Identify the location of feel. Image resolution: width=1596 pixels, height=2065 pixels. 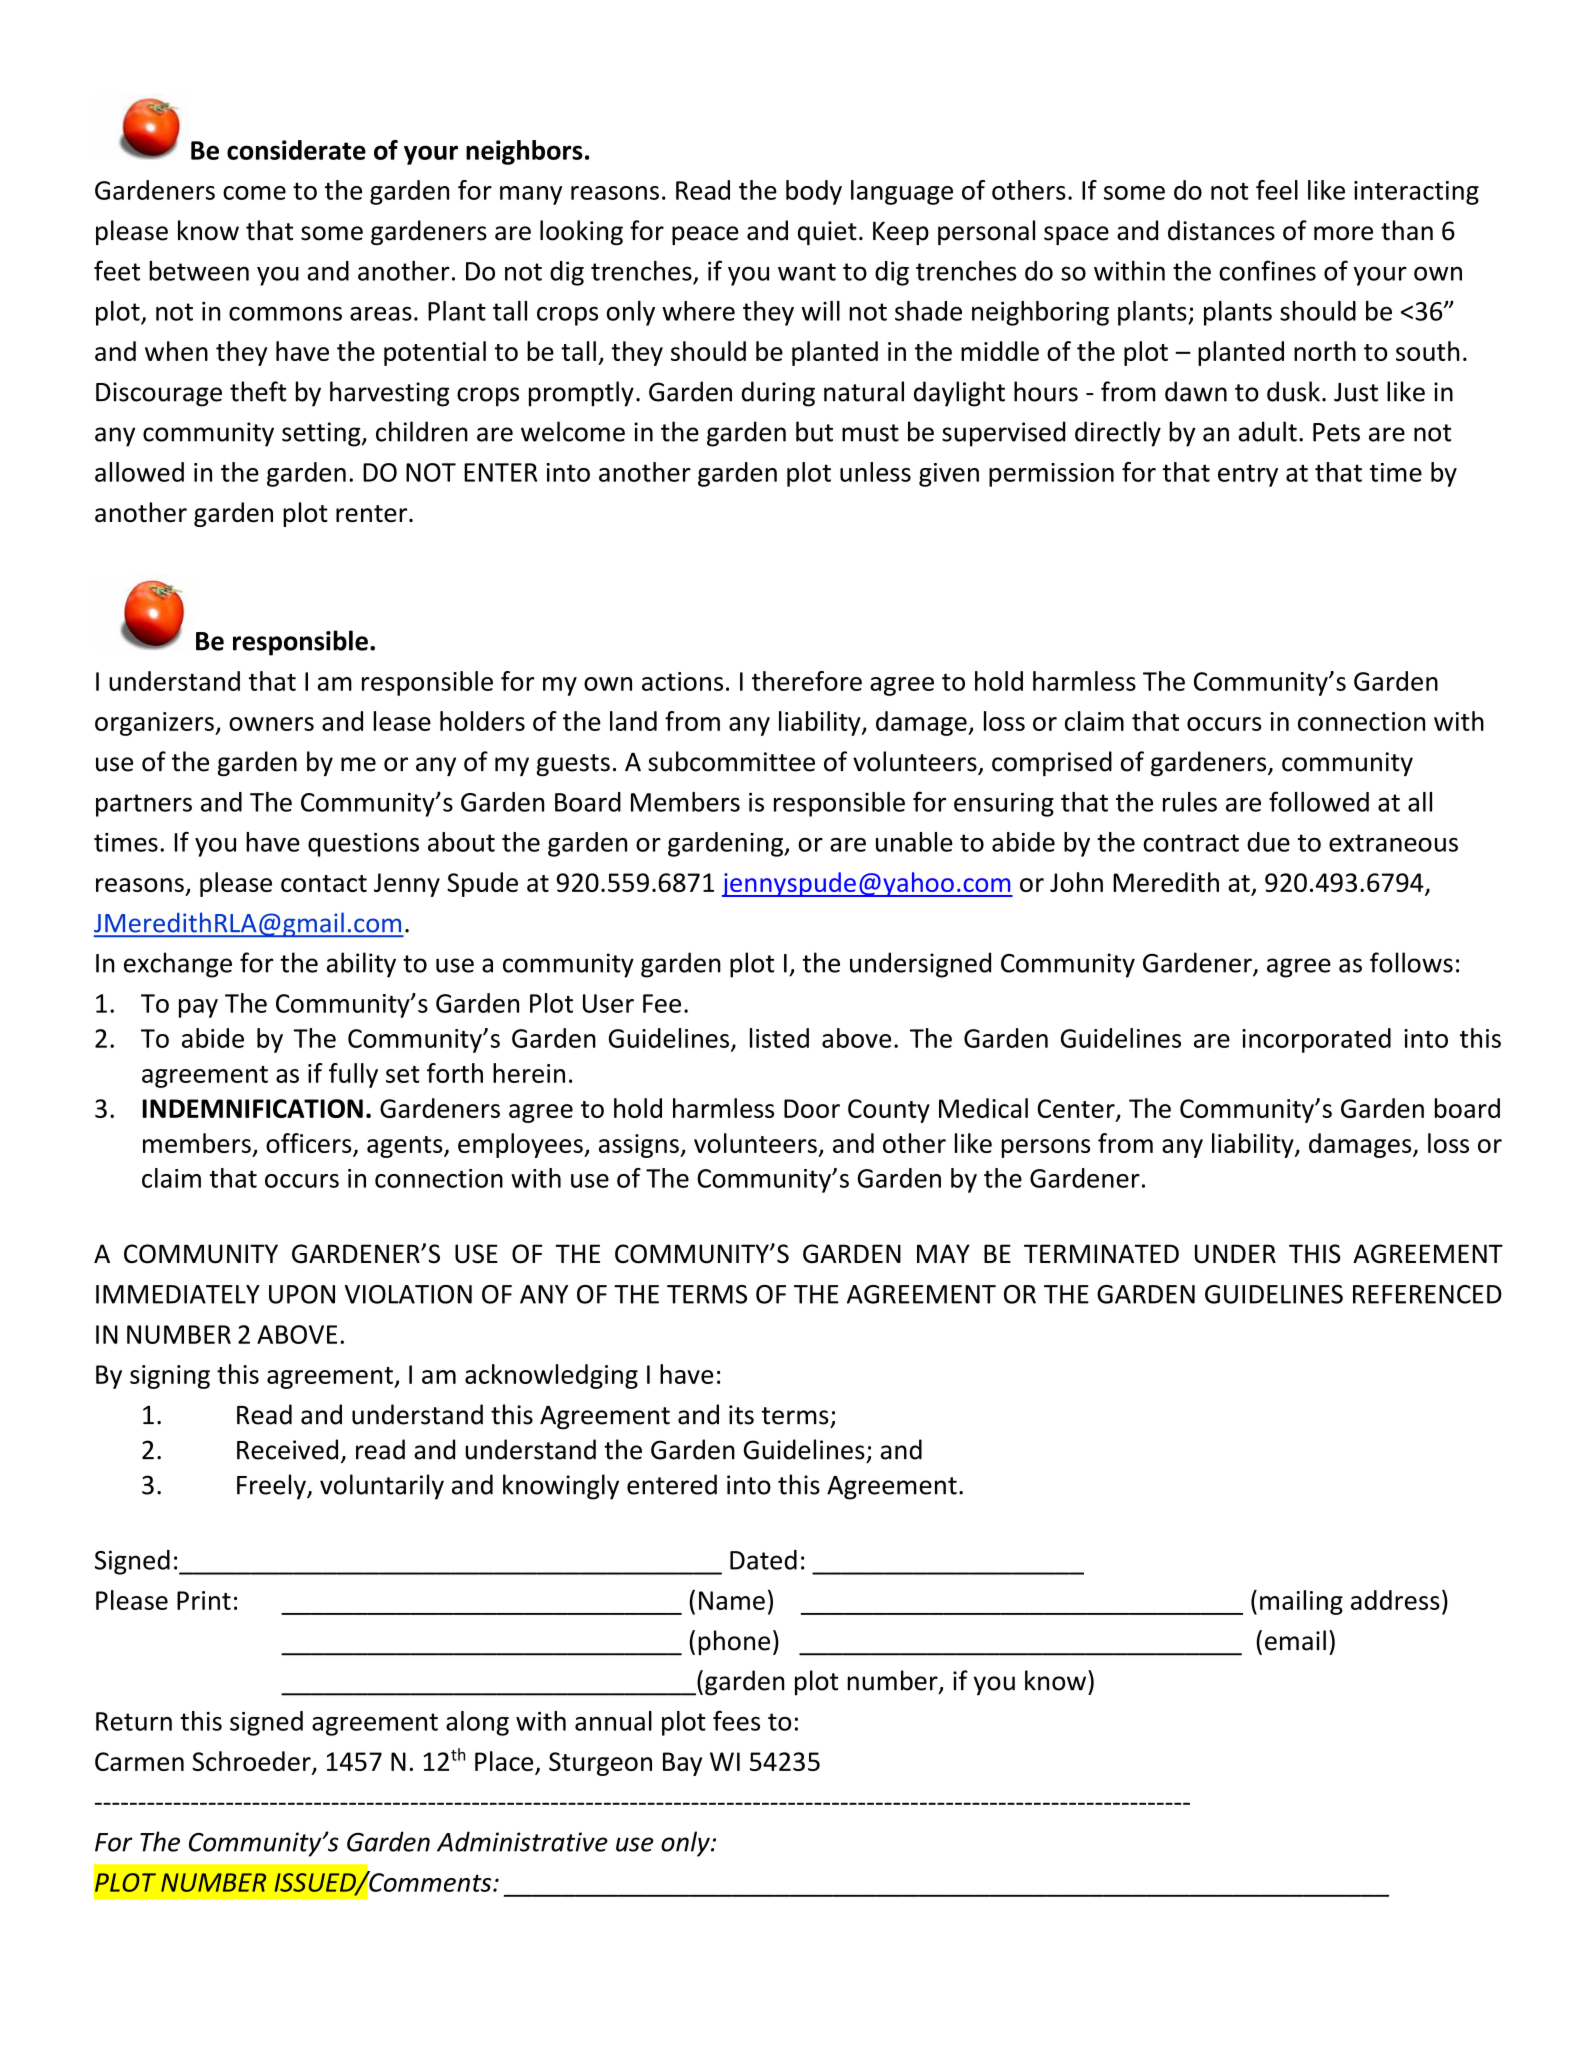
(1277, 190).
